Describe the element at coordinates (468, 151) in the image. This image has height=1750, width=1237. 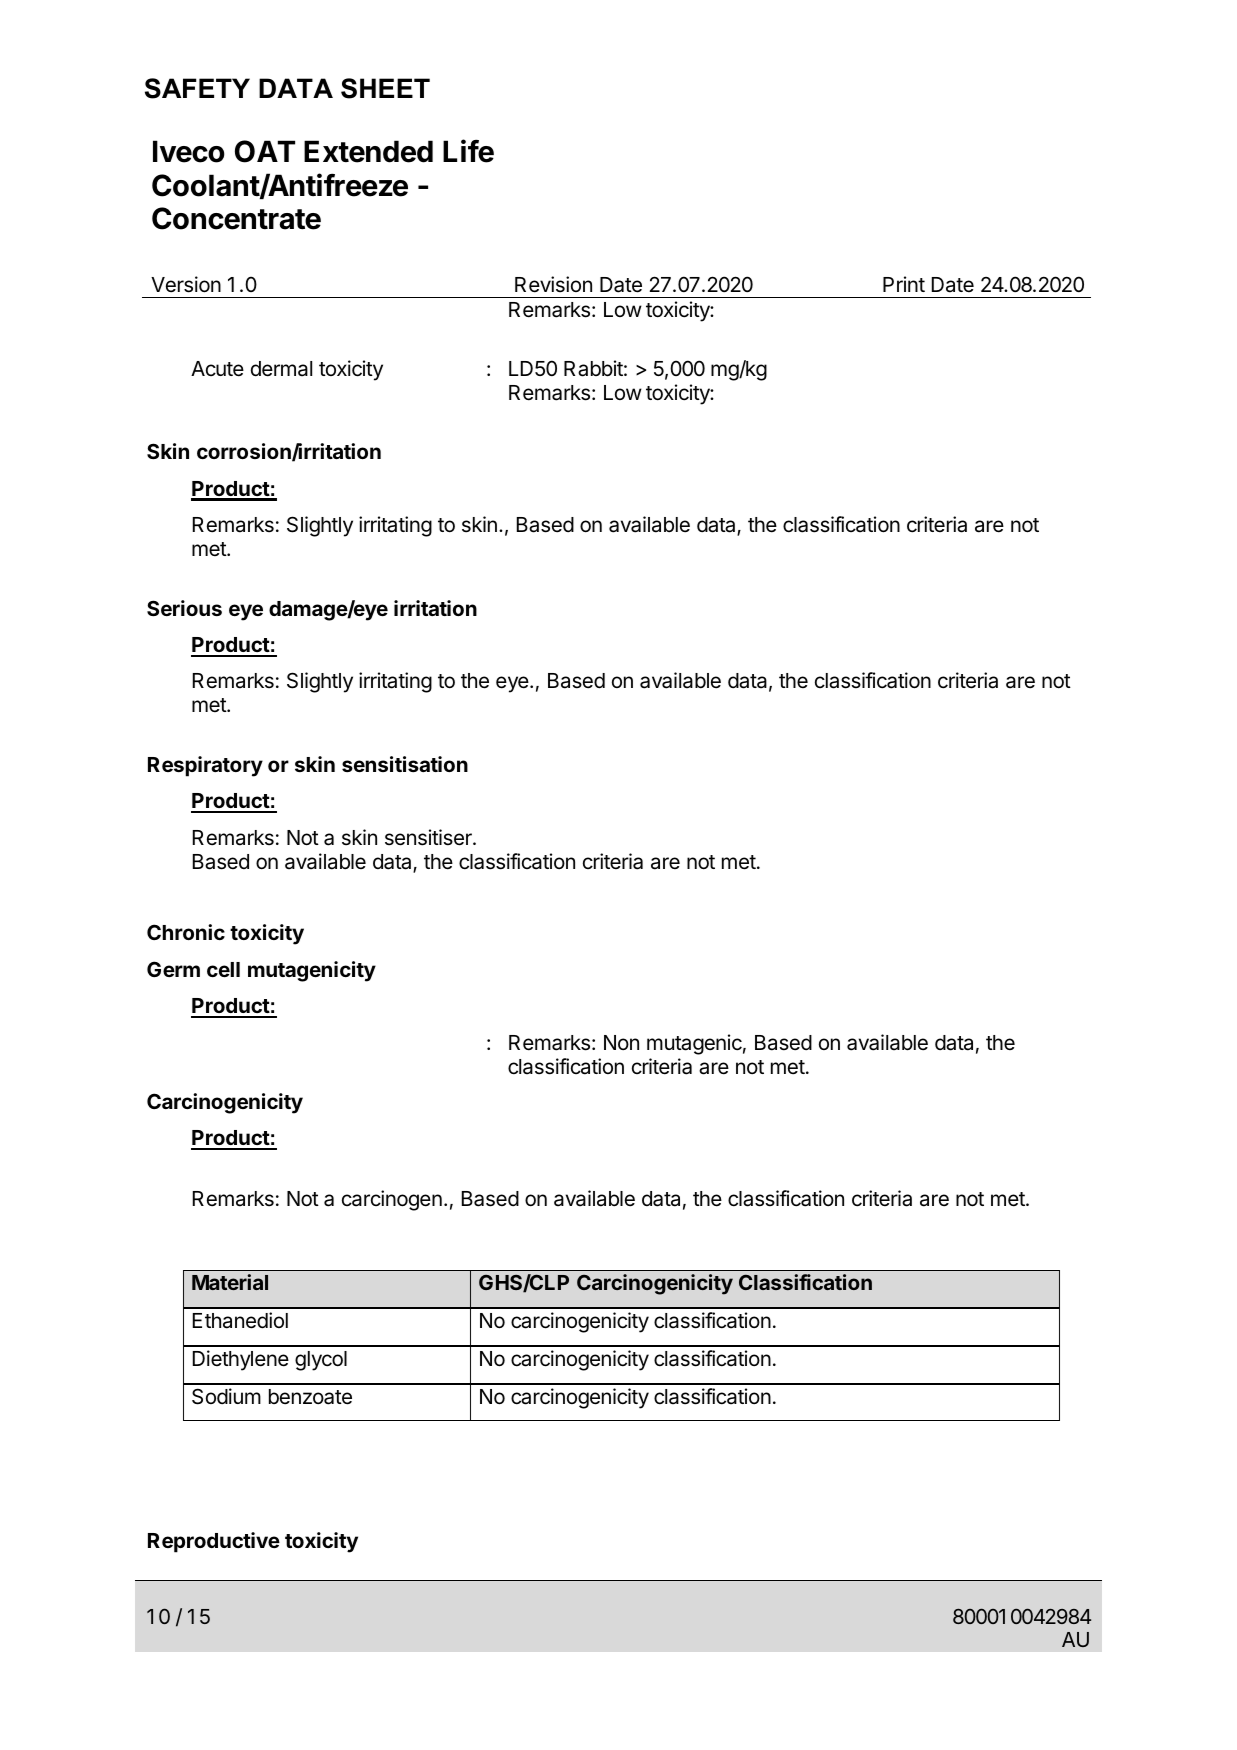
I see `Life` at that location.
